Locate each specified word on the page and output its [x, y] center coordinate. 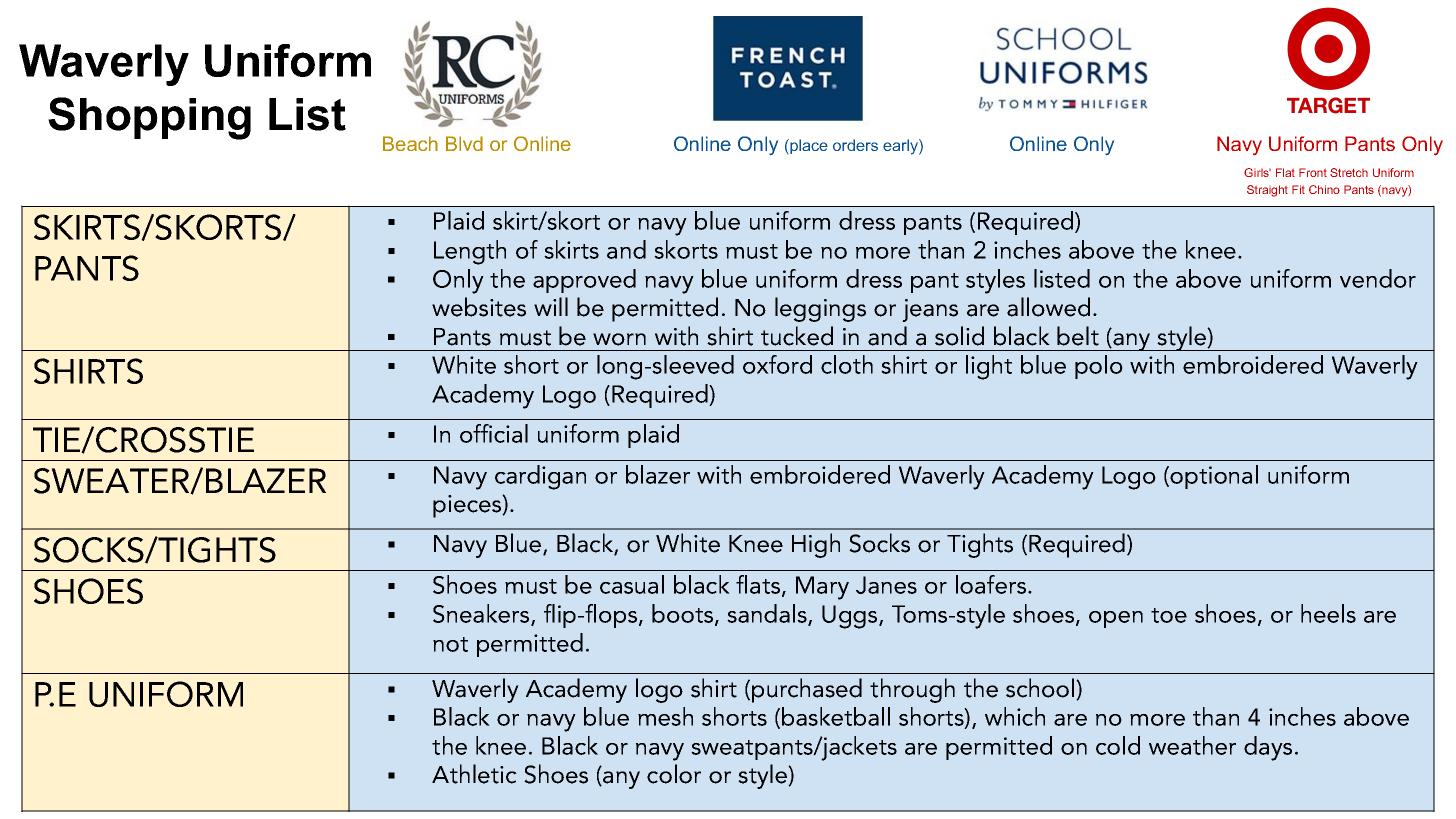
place [808, 146]
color [674, 774]
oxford [777, 364]
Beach [410, 143]
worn [619, 339]
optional [1214, 477]
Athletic [474, 774]
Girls [1257, 172]
